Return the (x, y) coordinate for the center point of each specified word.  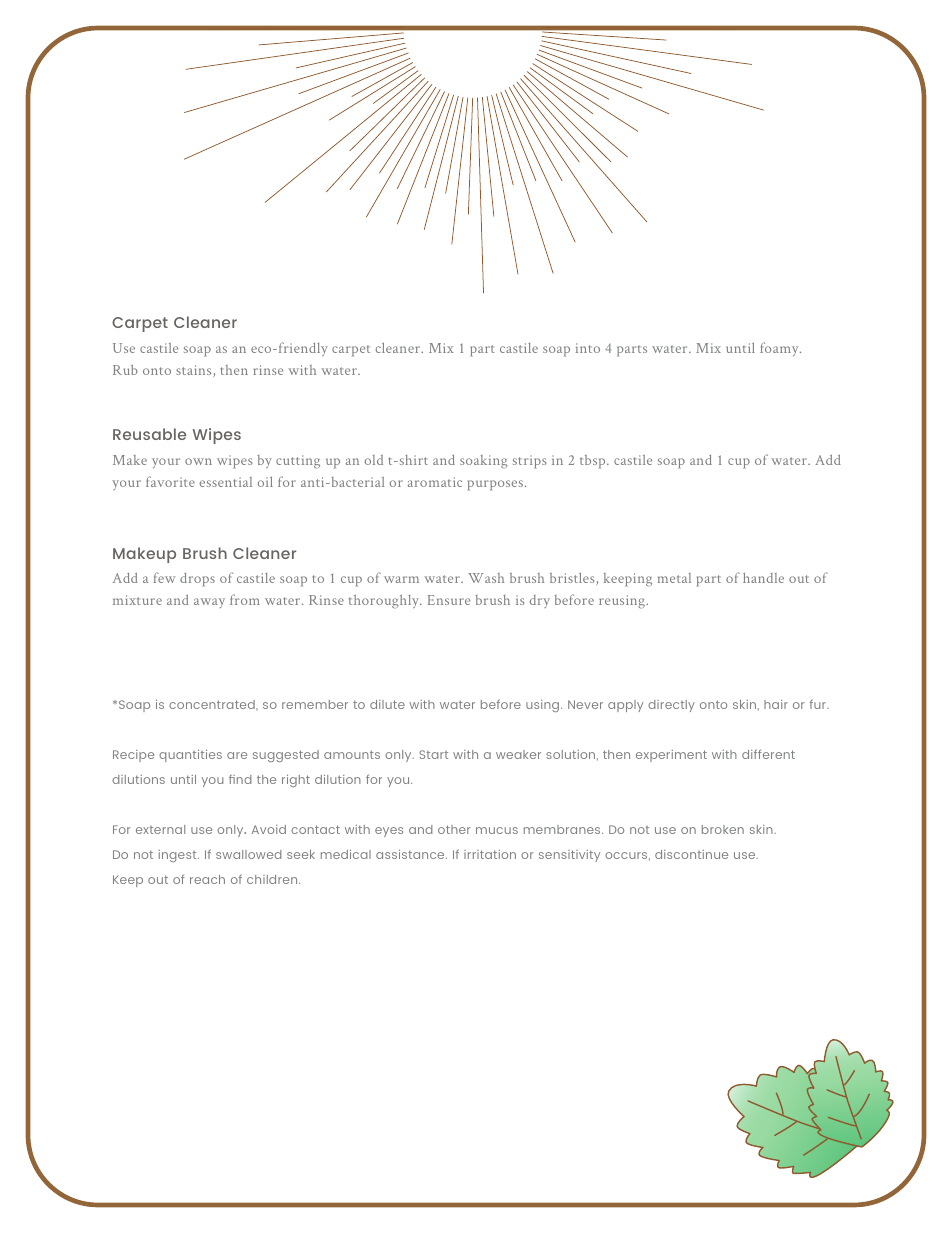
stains (195, 371)
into (588, 348)
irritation (490, 854)
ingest (179, 856)
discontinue (691, 854)
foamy (780, 349)
